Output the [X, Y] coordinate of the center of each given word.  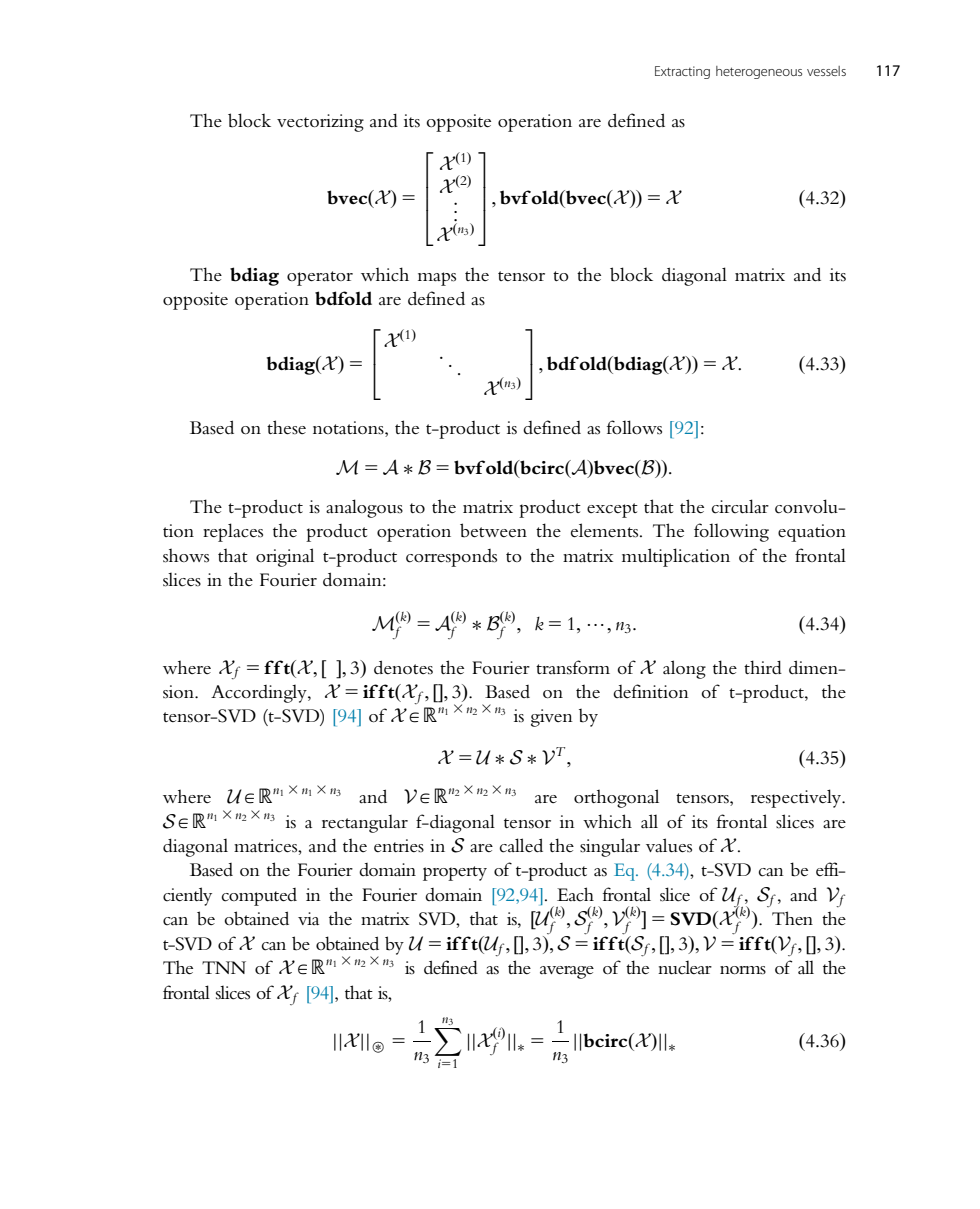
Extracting [682, 72]
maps [437, 279]
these [286, 427]
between [493, 530]
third [763, 667]
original [285, 557]
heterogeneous [759, 72]
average [567, 972]
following [731, 532]
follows [634, 427]
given [552, 718]
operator [320, 278]
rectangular [365, 823]
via [308, 918]
